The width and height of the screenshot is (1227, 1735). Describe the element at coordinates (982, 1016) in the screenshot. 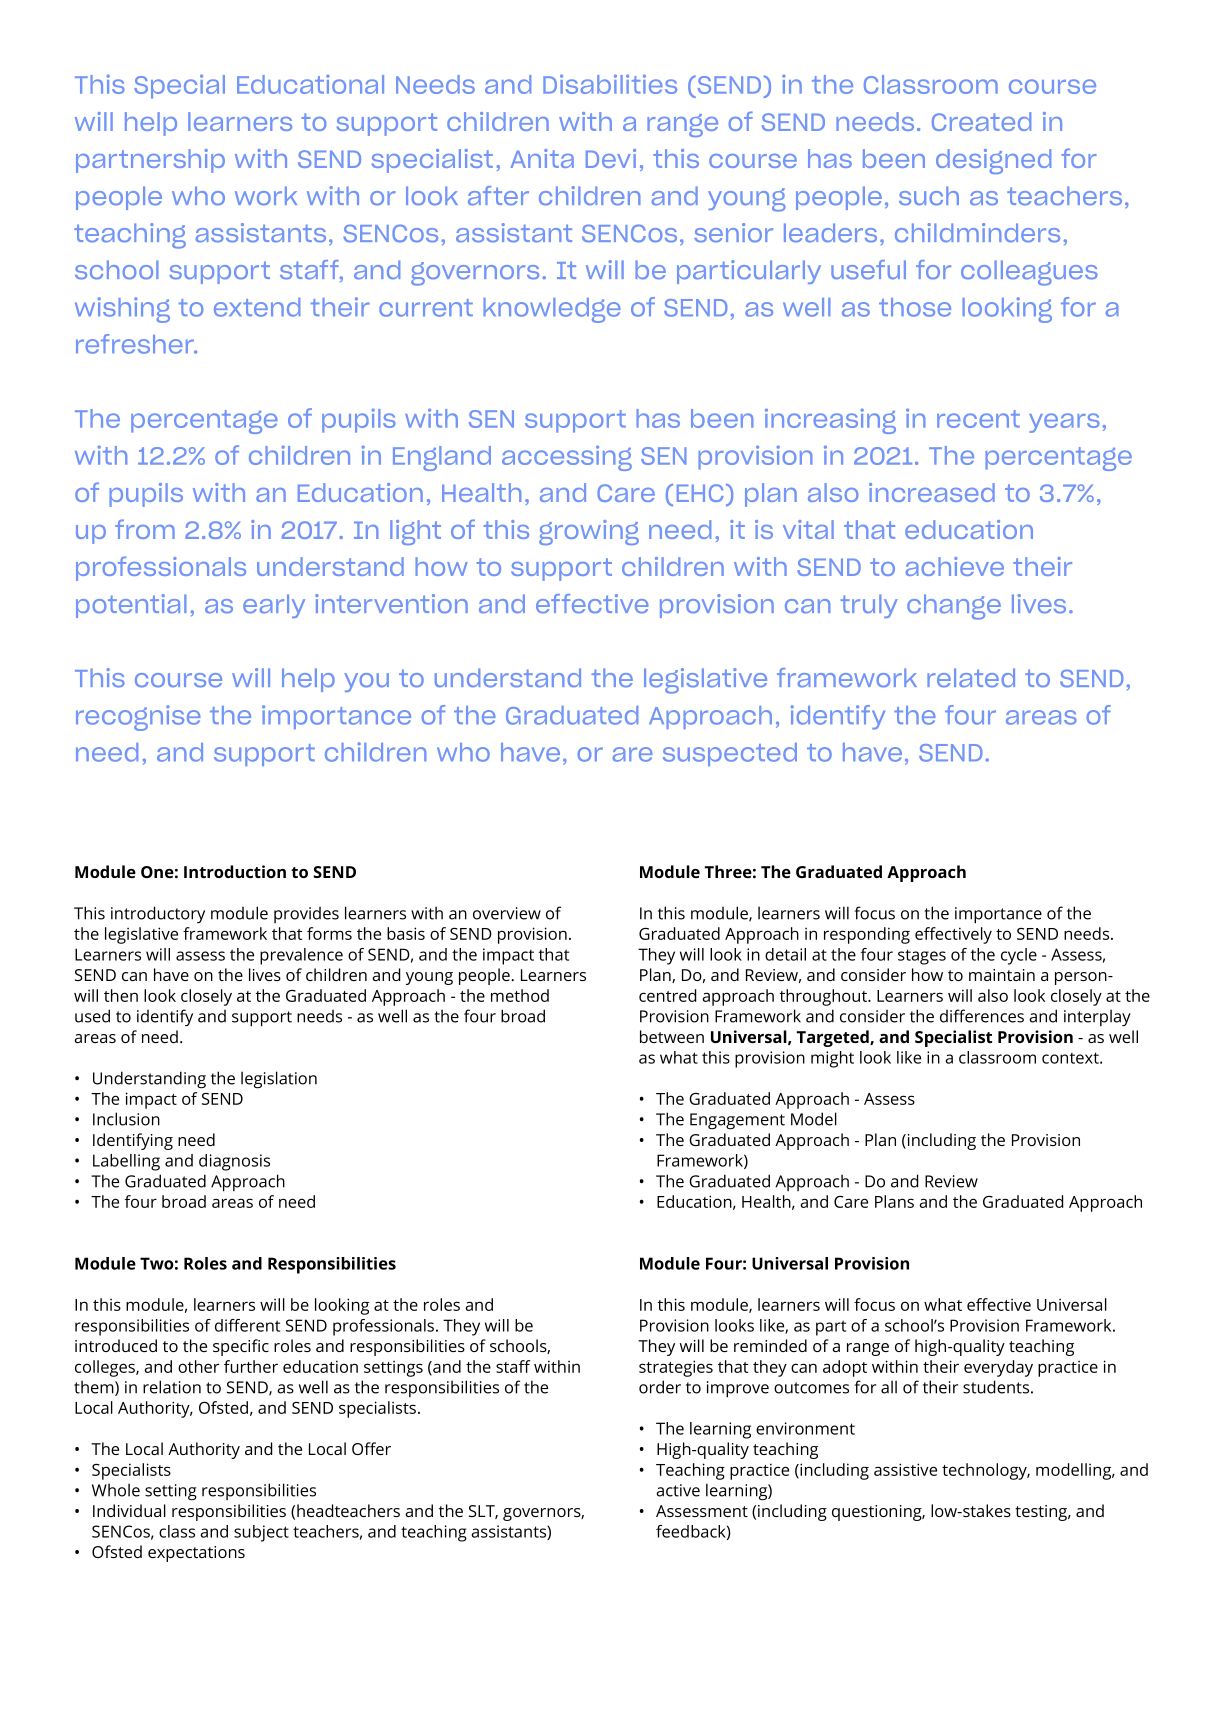

I see `differences` at that location.
